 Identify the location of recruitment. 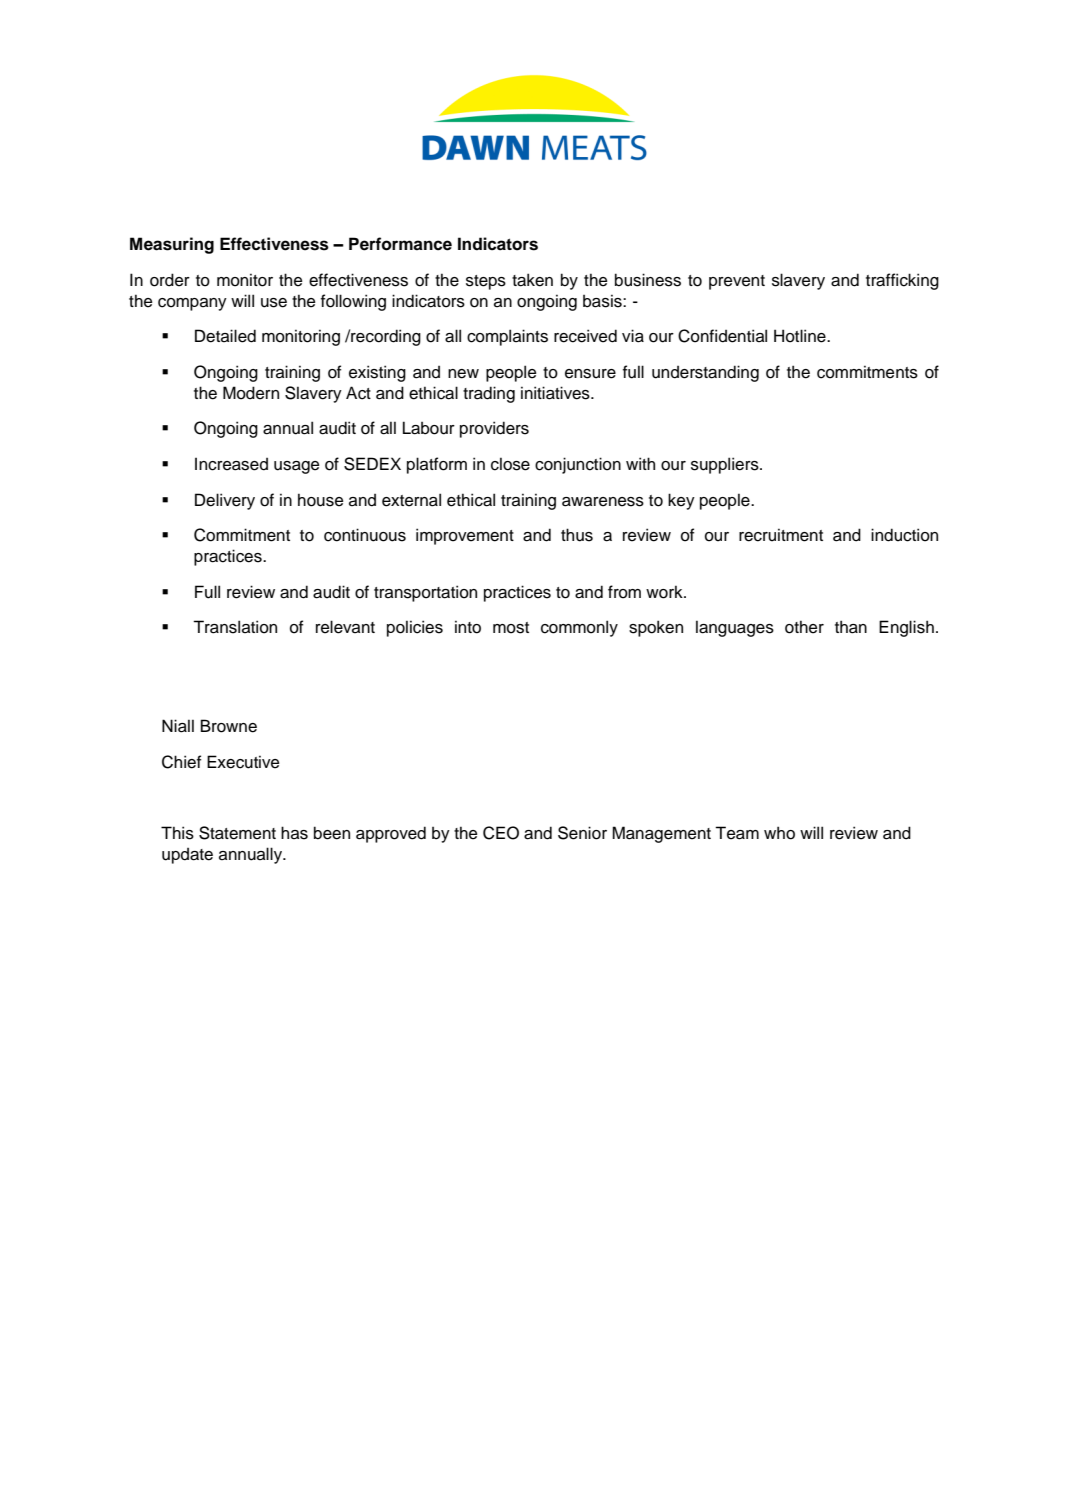
(781, 535).
